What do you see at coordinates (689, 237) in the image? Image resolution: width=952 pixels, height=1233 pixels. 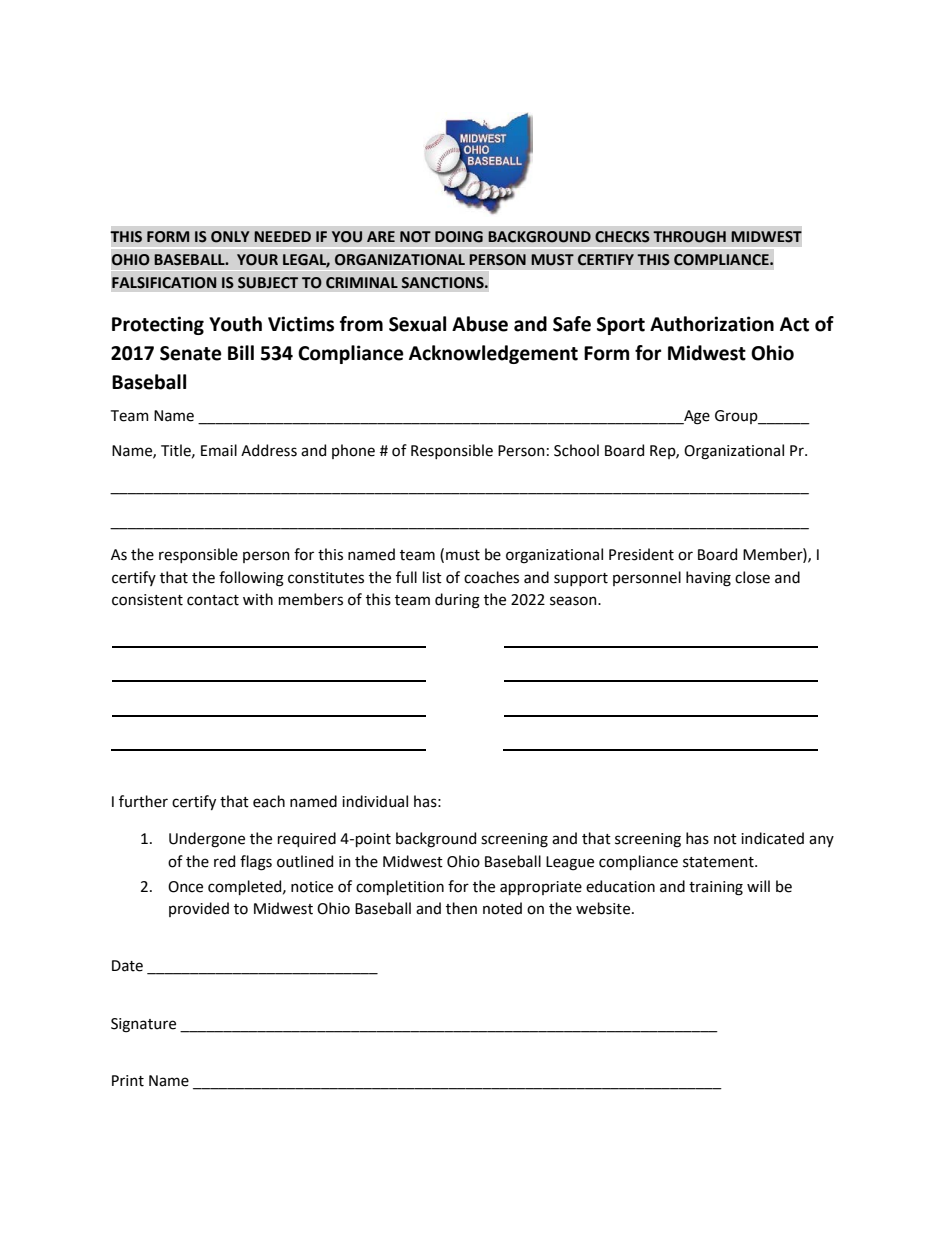 I see `THROUGH` at bounding box center [689, 237].
